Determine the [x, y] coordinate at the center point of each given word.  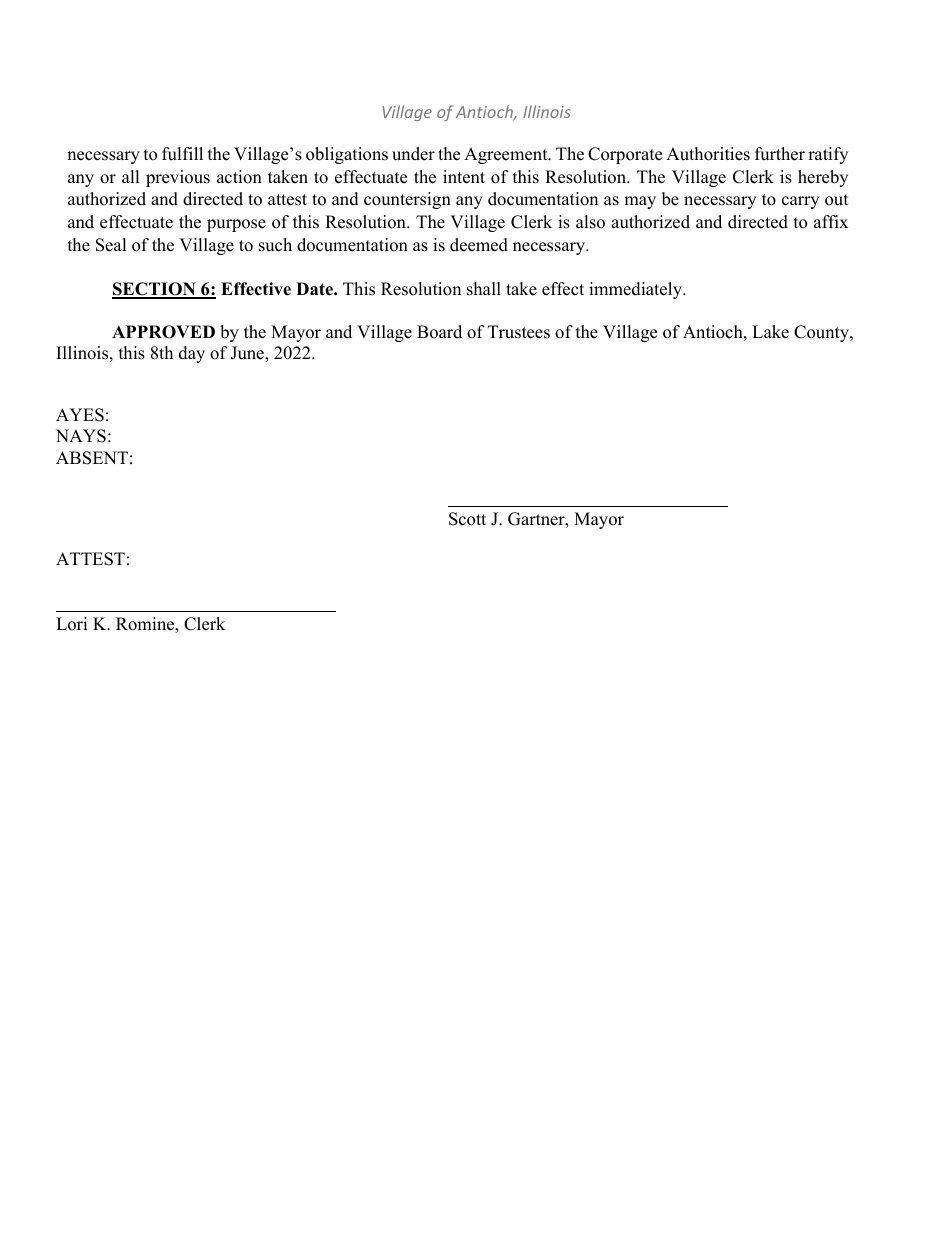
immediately [637, 290]
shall [484, 289]
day [192, 354]
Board [439, 332]
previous [178, 178]
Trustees [519, 332]
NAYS [81, 436]
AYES [80, 415]
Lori [71, 624]
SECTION [155, 290]
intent [464, 177]
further [780, 154]
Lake [770, 332]
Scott [467, 519]
